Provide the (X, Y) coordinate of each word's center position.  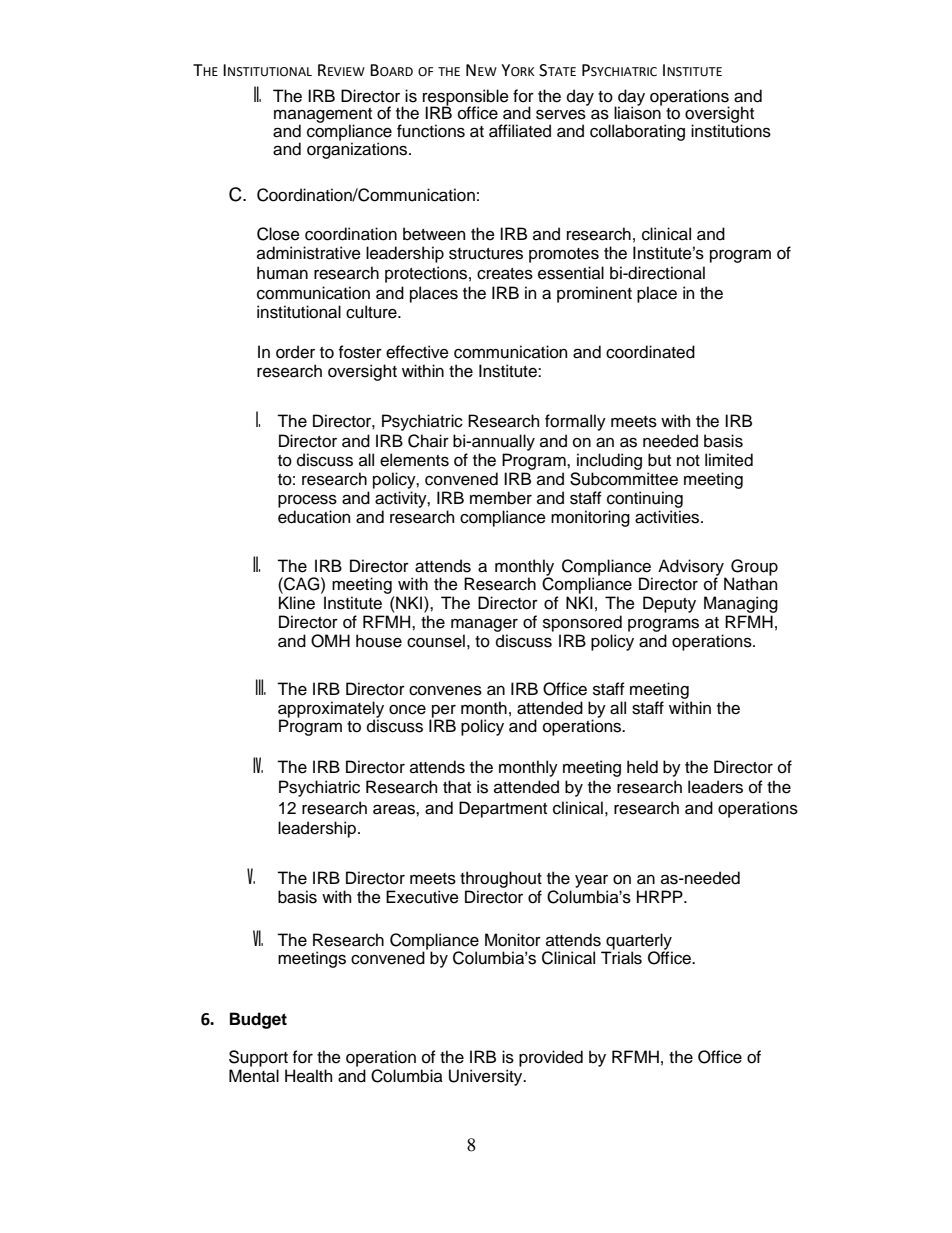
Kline (297, 603)
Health (308, 1076)
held (642, 767)
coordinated (650, 352)
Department (503, 809)
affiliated (520, 131)
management (323, 117)
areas (395, 809)
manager (484, 625)
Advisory (692, 568)
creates (505, 274)
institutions (731, 130)
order (295, 352)
